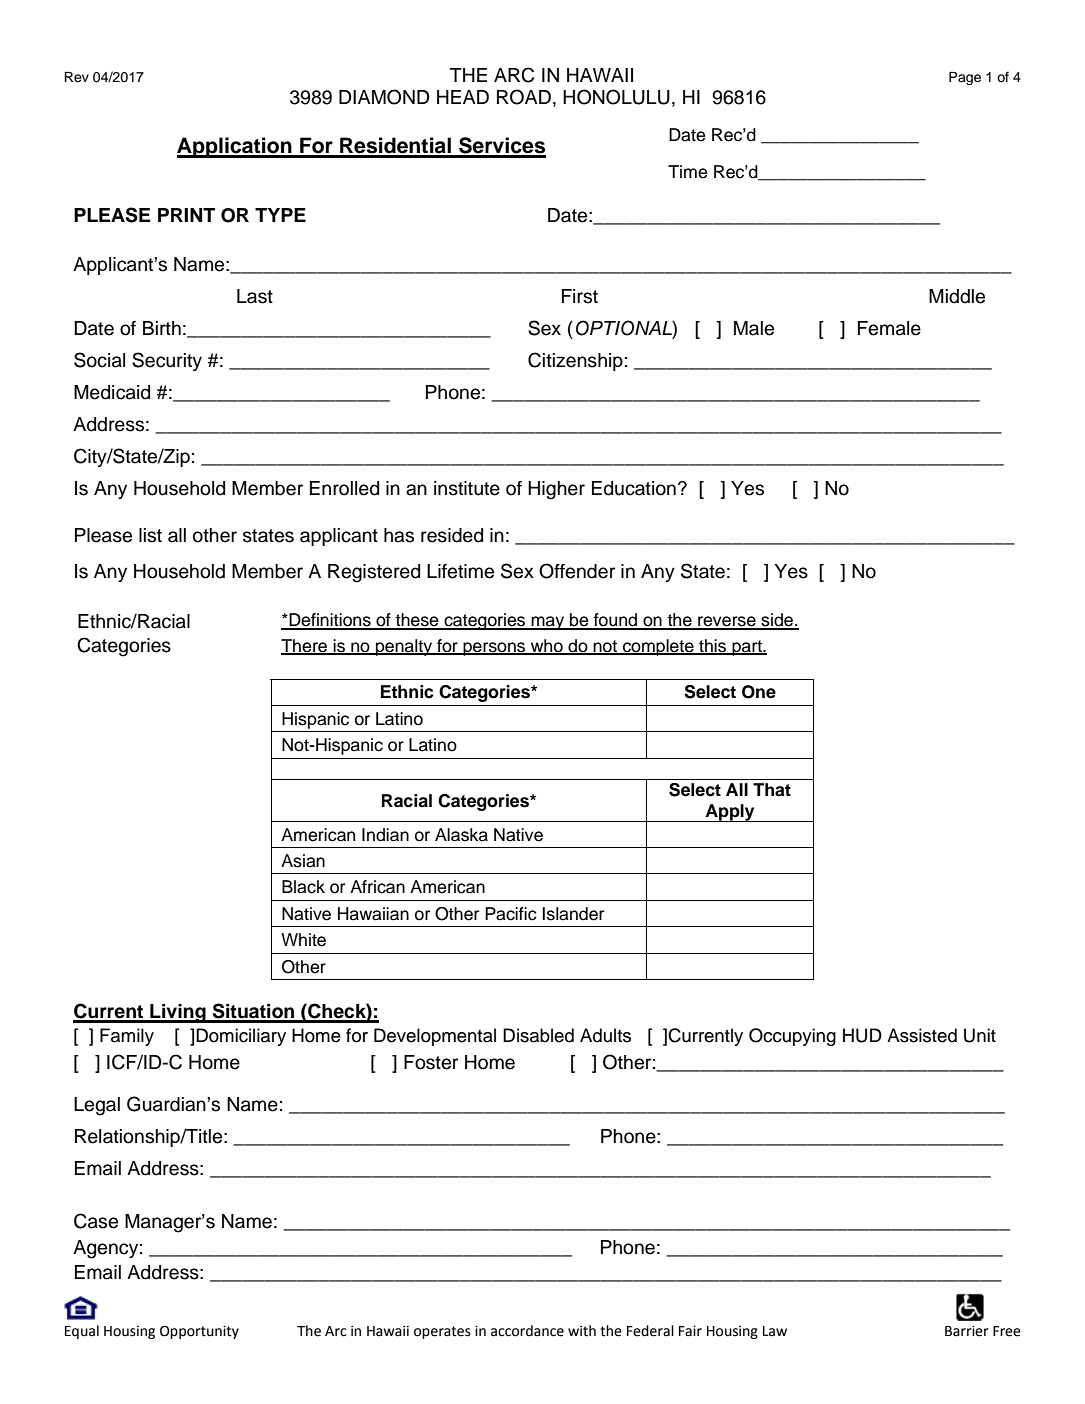  Describe the element at coordinates (922, 1035) in the image. I see `Assisted` at that location.
